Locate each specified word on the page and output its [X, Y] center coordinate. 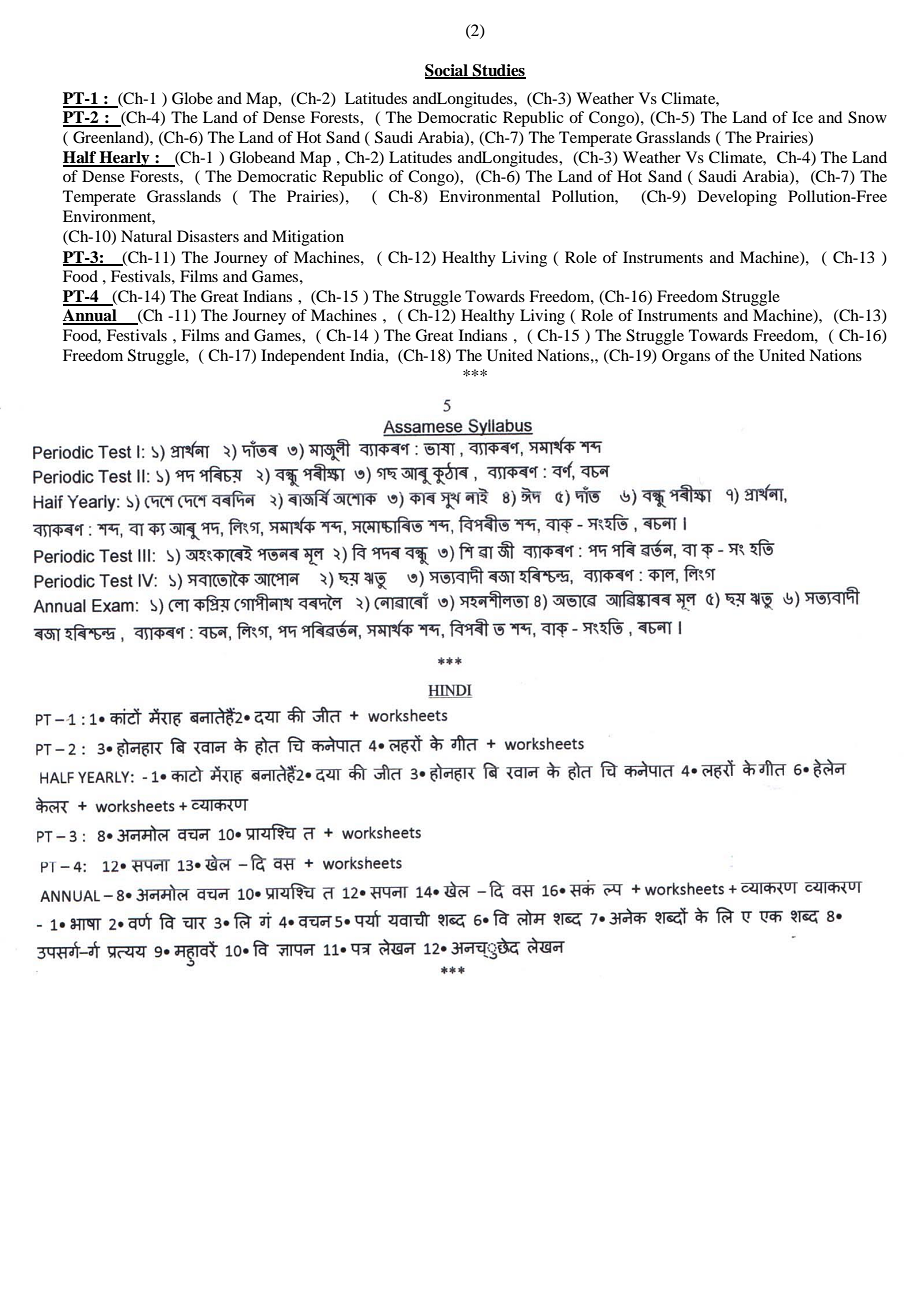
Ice [802, 117]
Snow [867, 117]
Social [447, 71]
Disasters [208, 236]
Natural [146, 236]
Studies [498, 71]
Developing [737, 198]
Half [80, 158]
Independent [303, 357]
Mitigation [308, 238]
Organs [686, 357]
